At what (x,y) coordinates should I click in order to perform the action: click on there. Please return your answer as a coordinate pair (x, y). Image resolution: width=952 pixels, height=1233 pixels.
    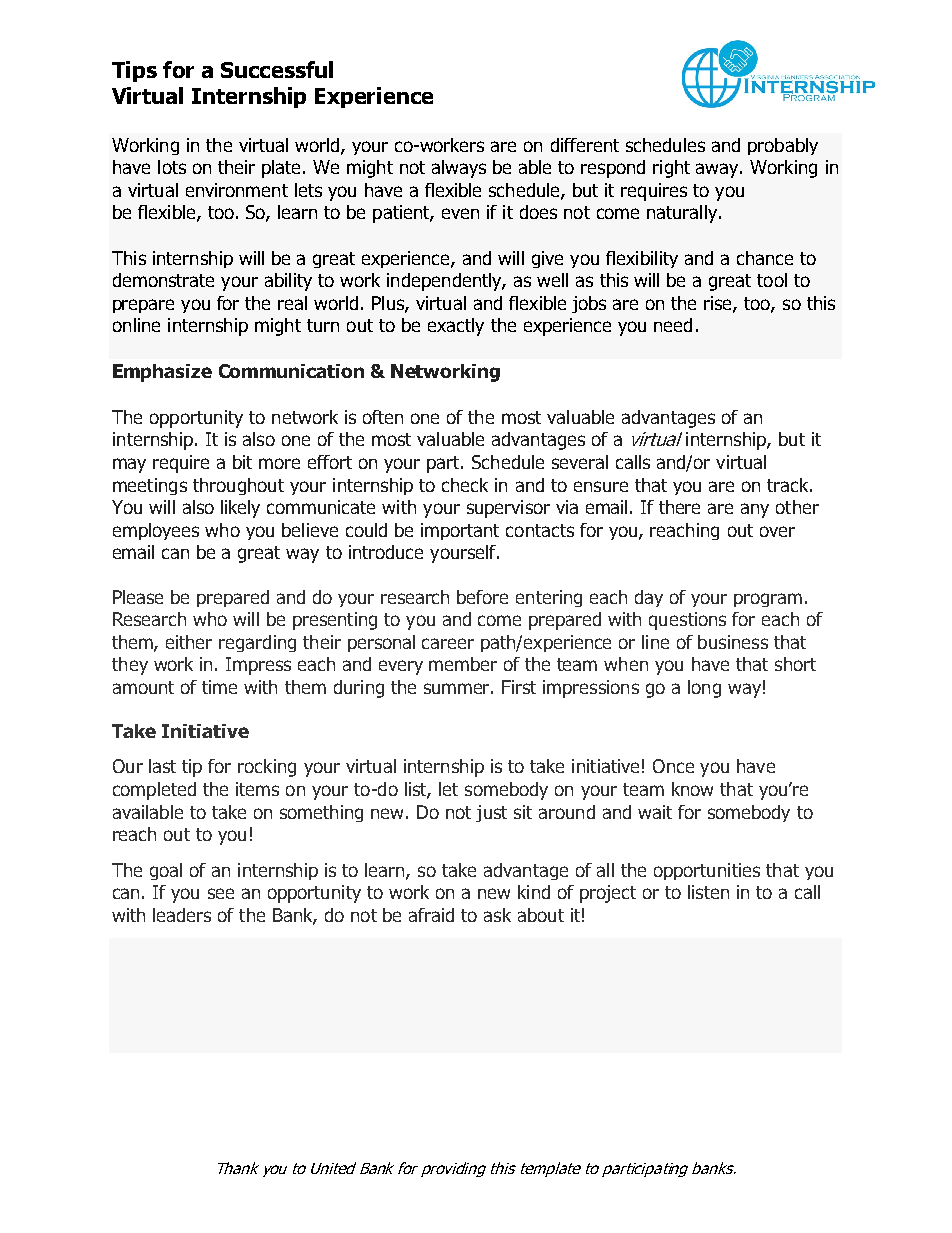
    Looking at the image, I should click on (679, 507).
